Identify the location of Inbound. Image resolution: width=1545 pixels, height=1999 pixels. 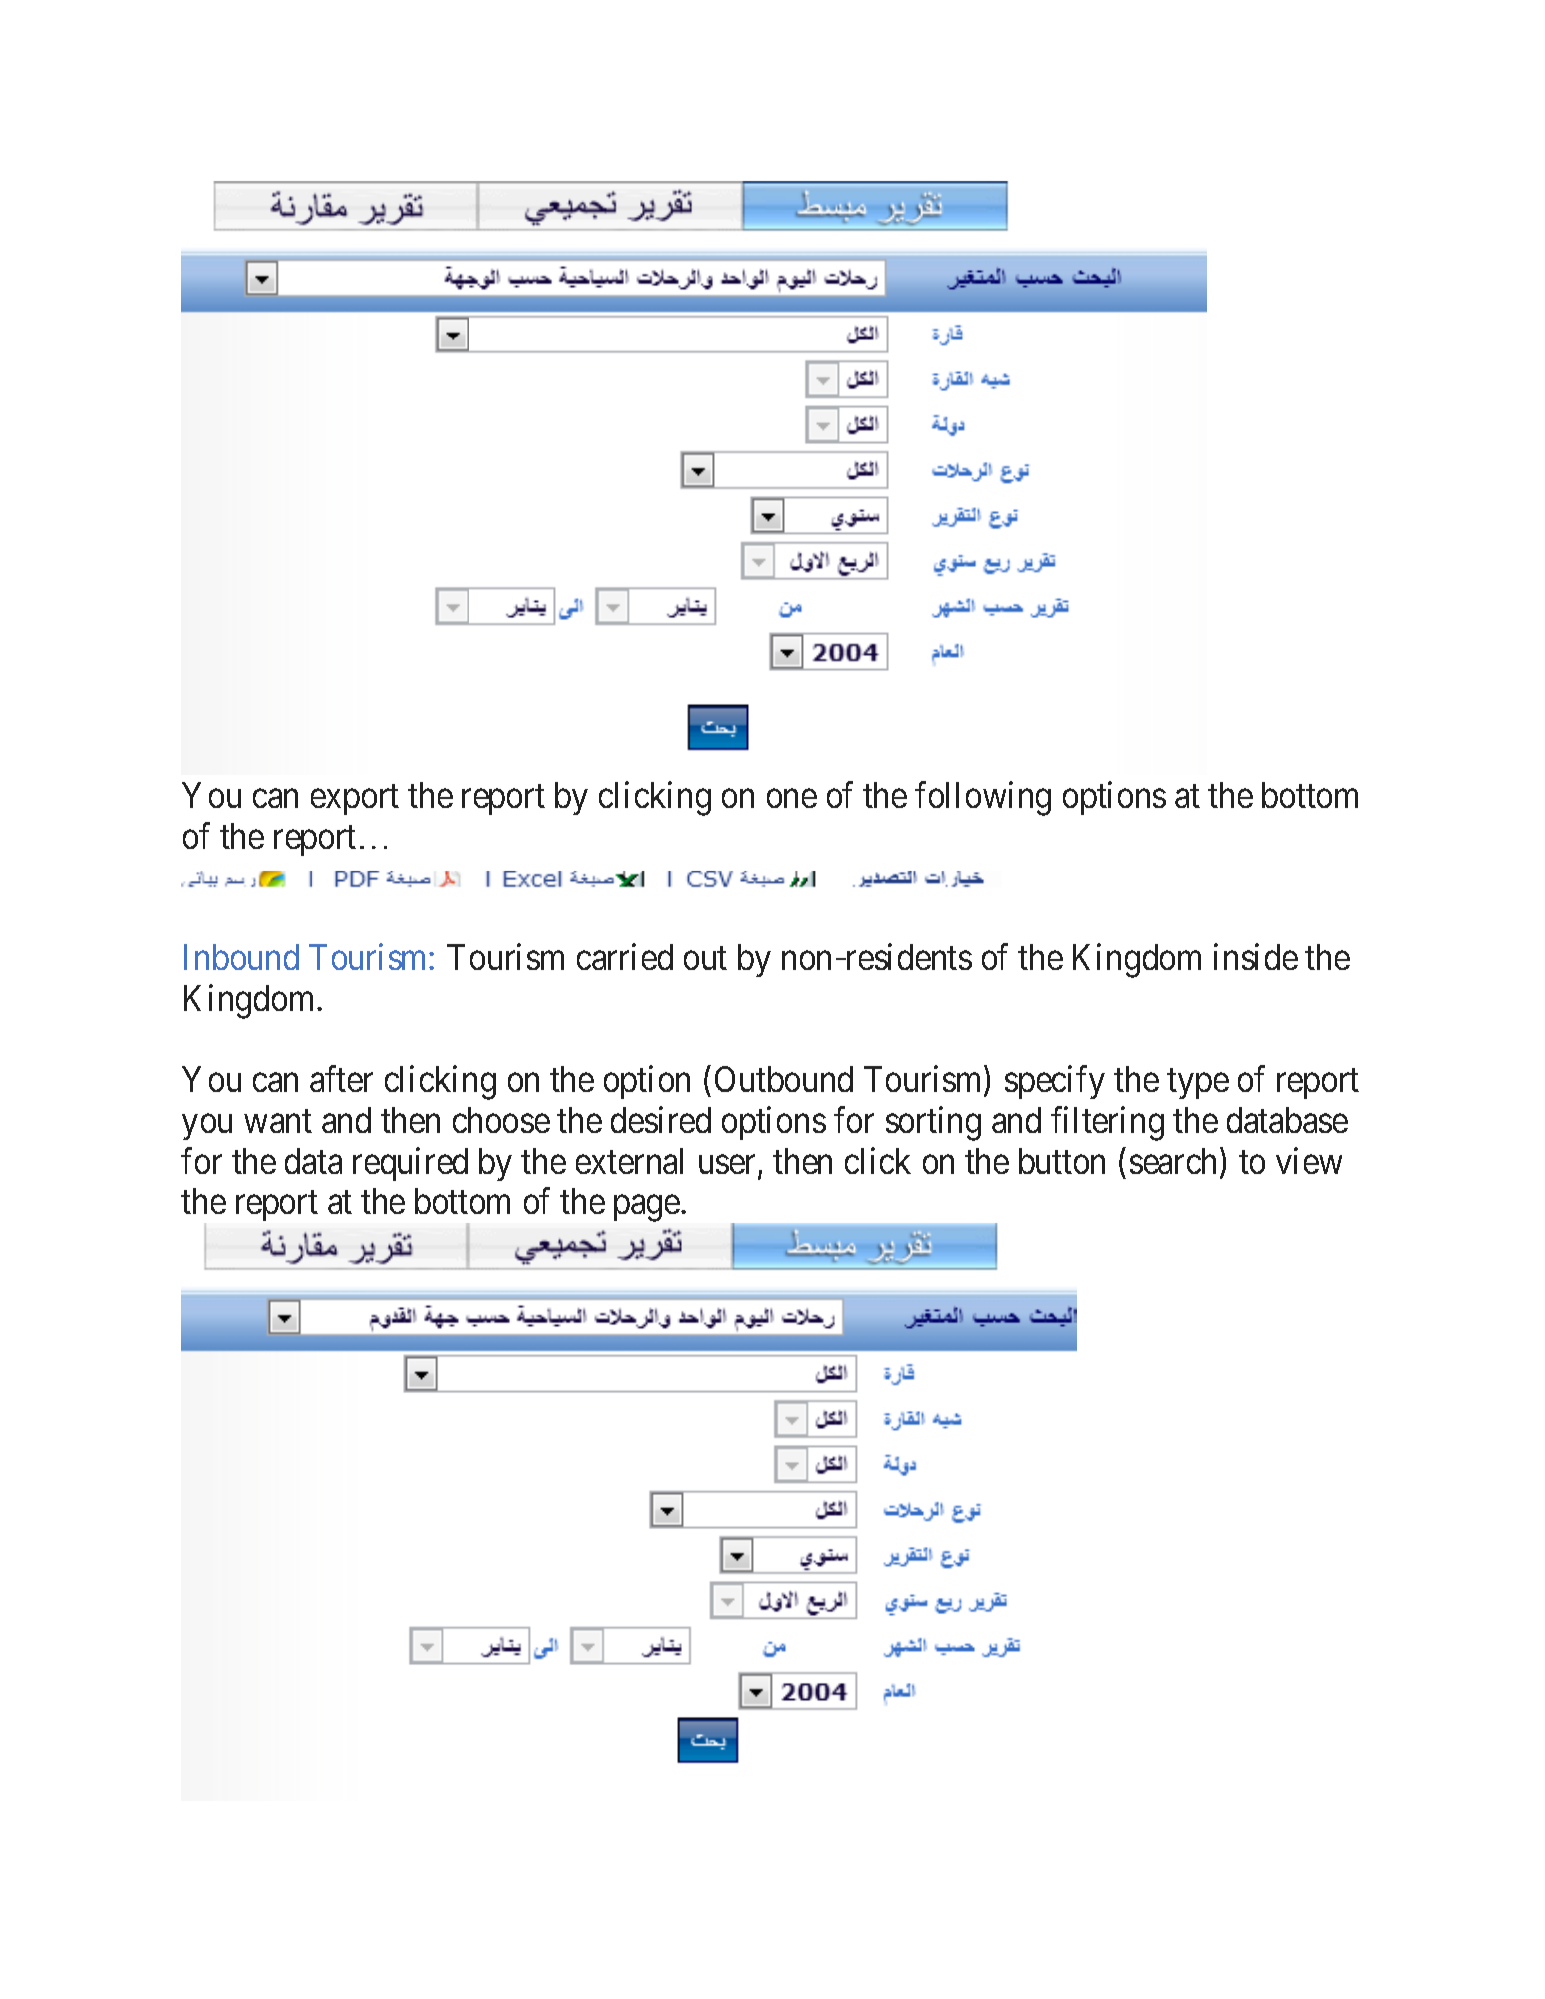
(241, 957).
